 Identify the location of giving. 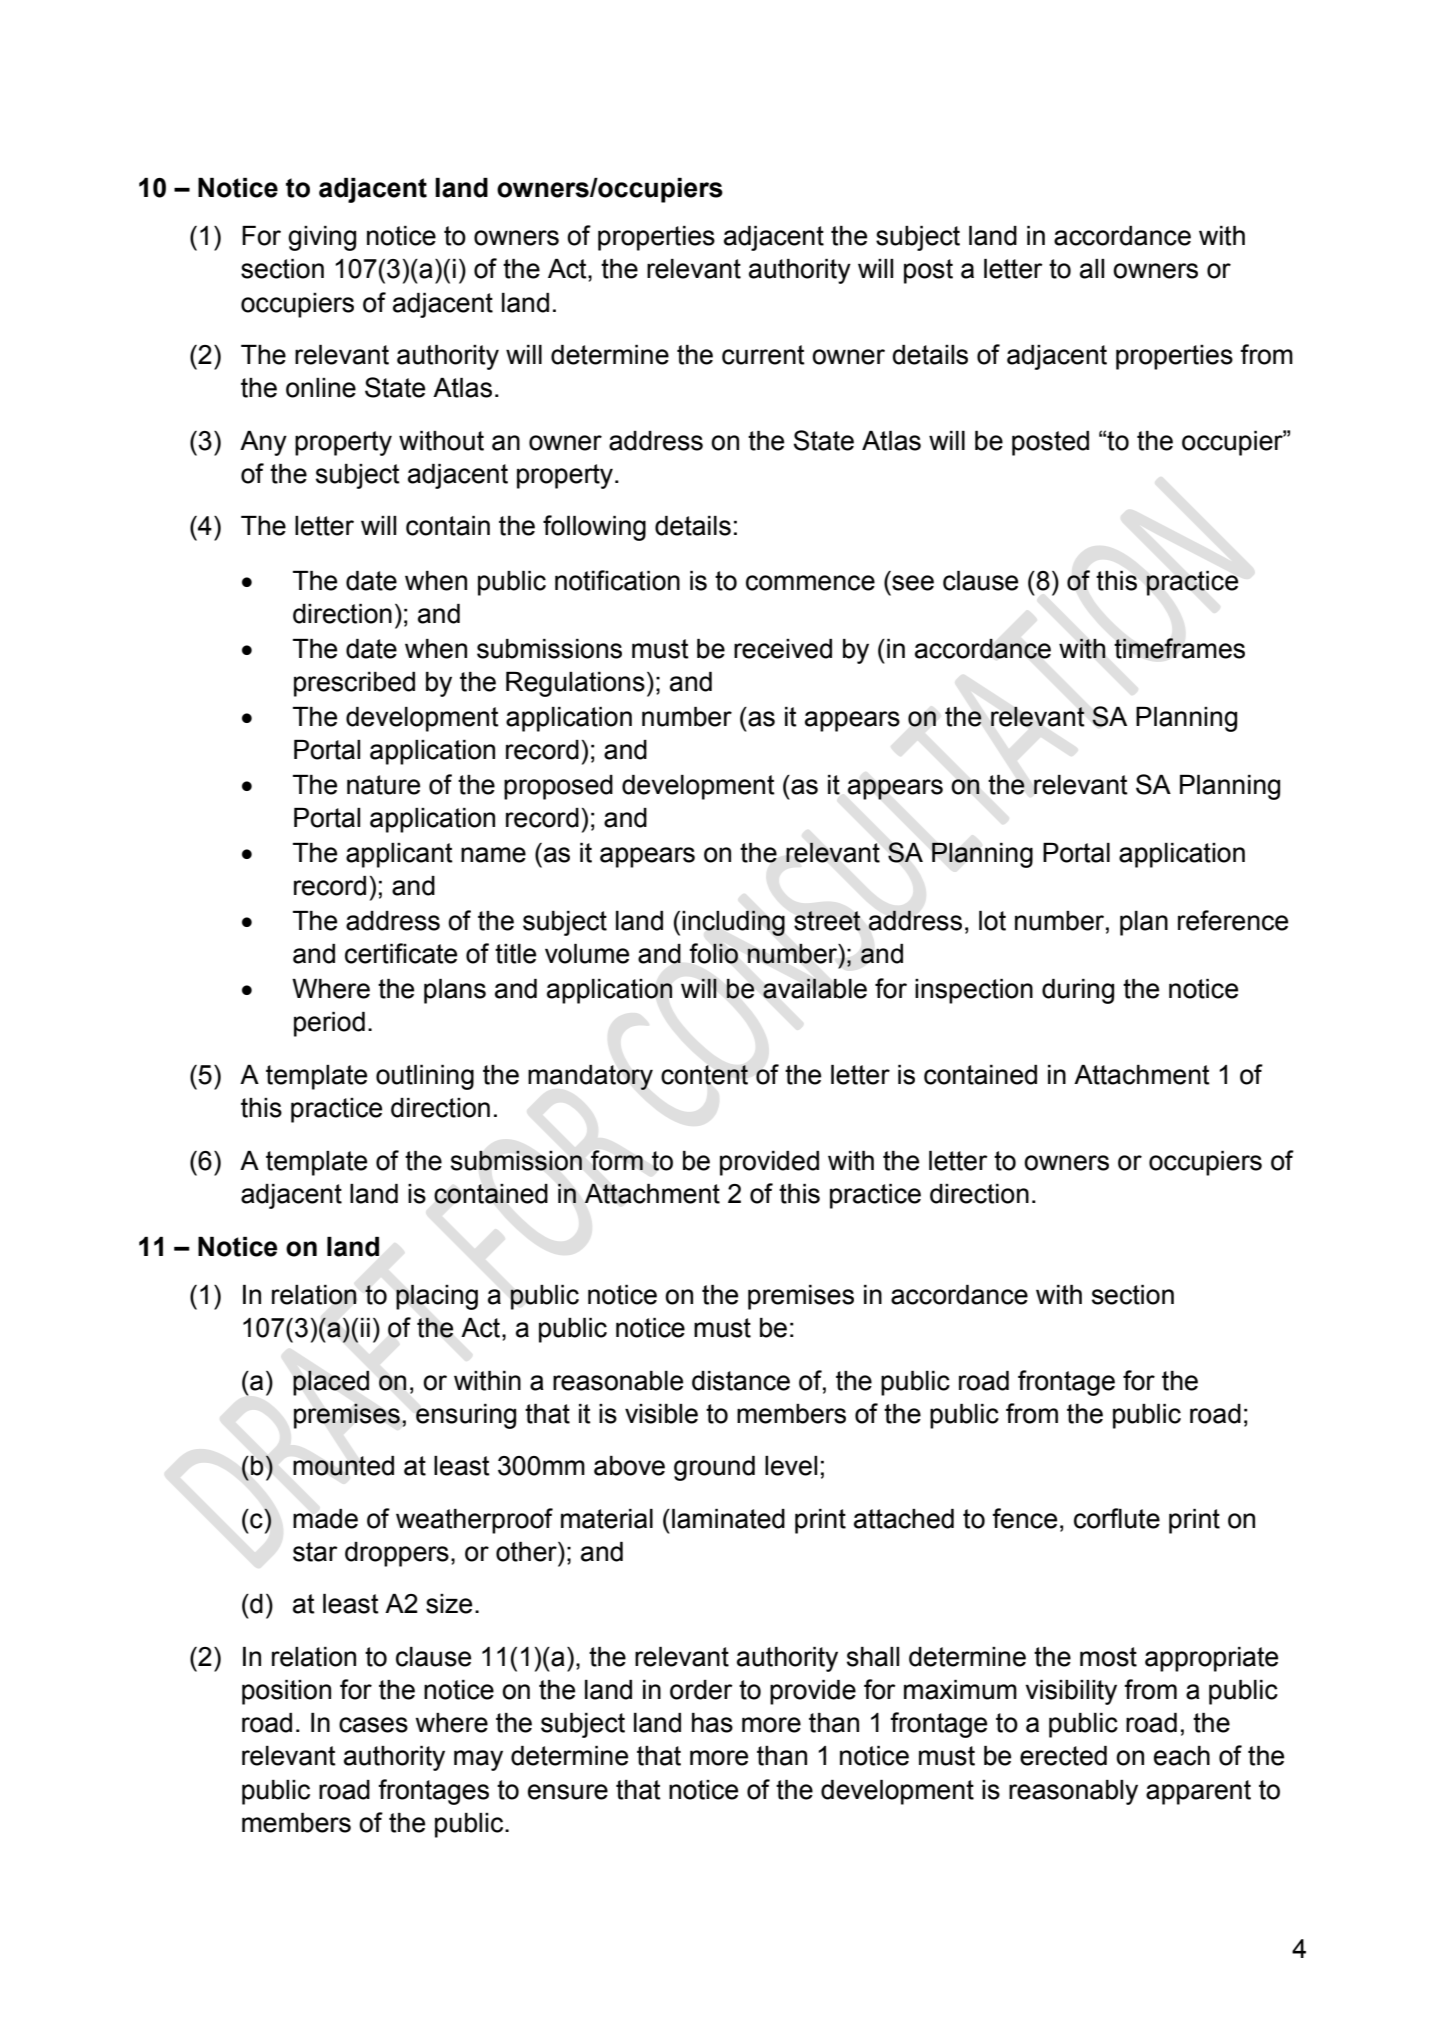
(322, 238).
